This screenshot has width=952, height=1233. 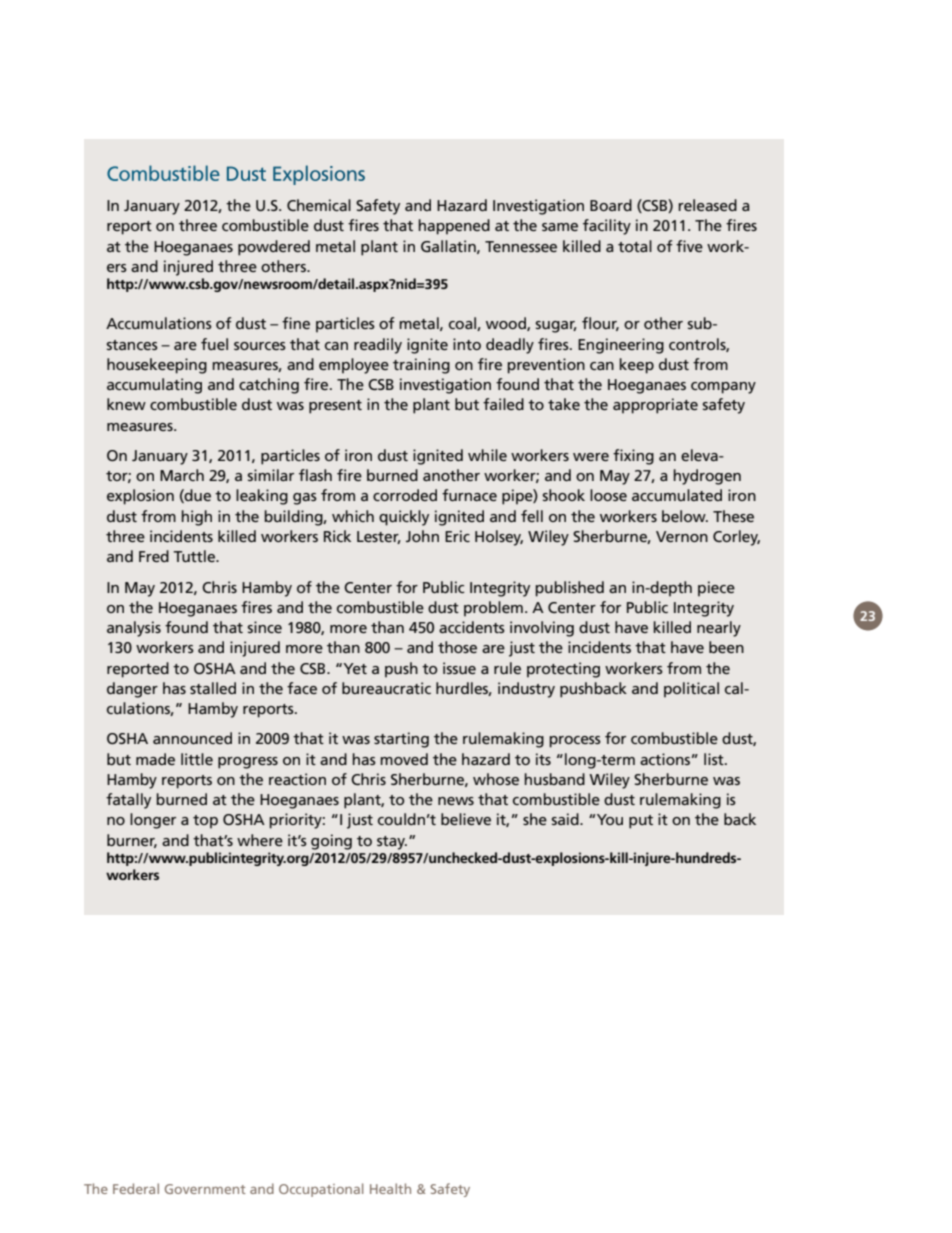 What do you see at coordinates (197, 759) in the screenshot?
I see `little` at bounding box center [197, 759].
